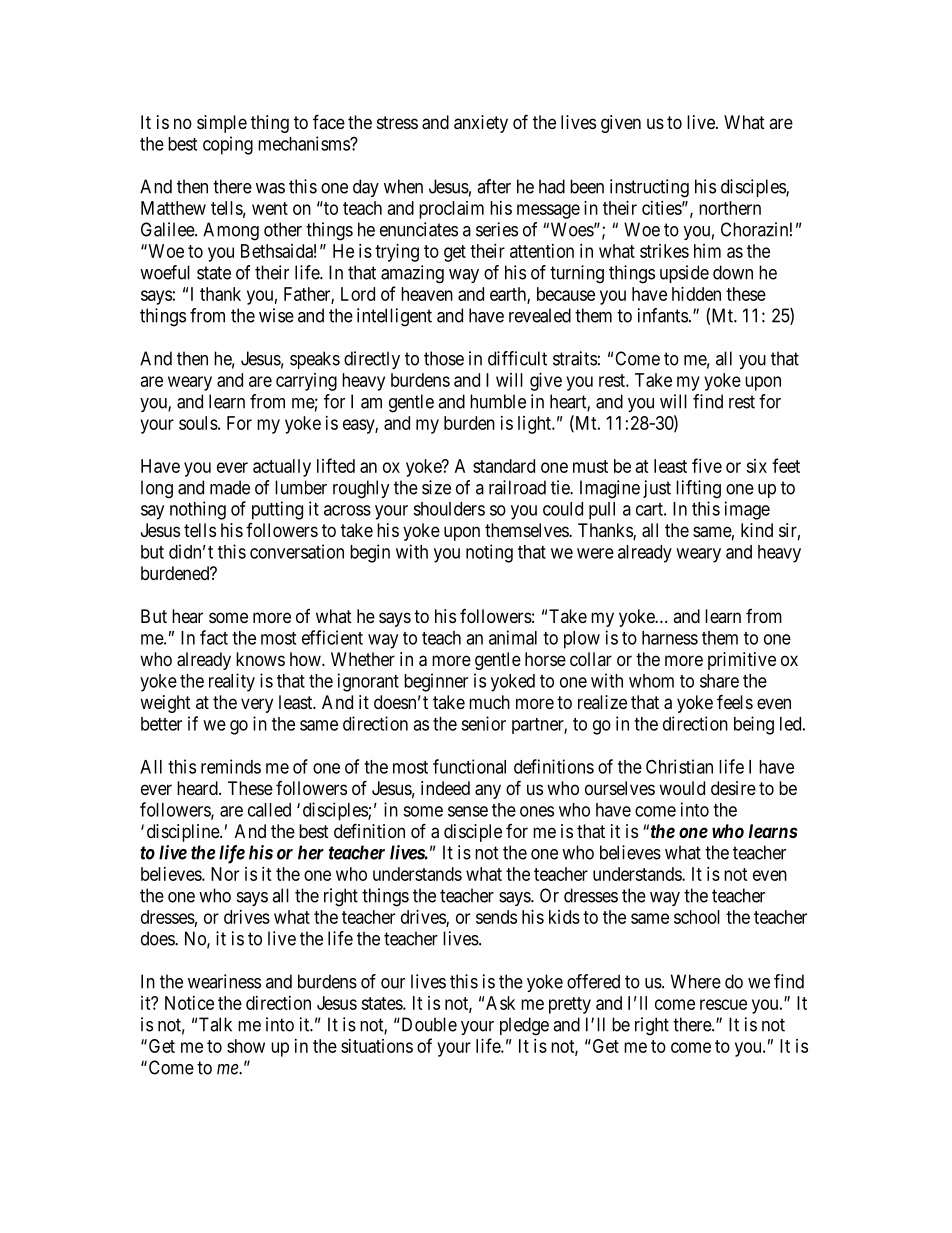 This image has width=952, height=1233. What do you see at coordinates (246, 1046) in the image?
I see `show` at bounding box center [246, 1046].
